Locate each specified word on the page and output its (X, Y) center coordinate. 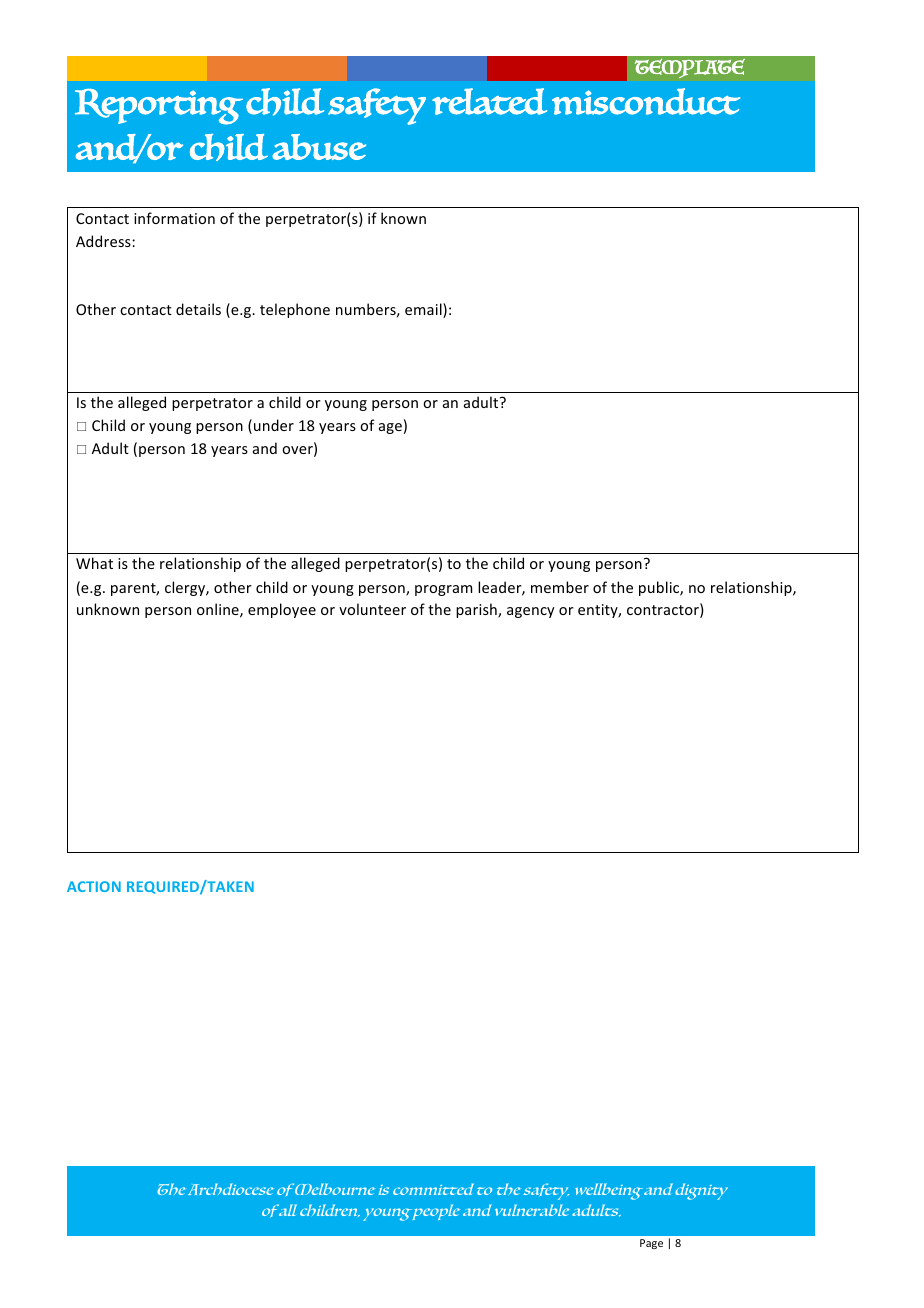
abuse (319, 147)
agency (530, 612)
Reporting (159, 107)
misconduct (646, 101)
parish (477, 610)
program (443, 590)
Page (651, 1244)
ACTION (94, 886)
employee (282, 610)
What (94, 563)
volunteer (372, 609)
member (560, 587)
